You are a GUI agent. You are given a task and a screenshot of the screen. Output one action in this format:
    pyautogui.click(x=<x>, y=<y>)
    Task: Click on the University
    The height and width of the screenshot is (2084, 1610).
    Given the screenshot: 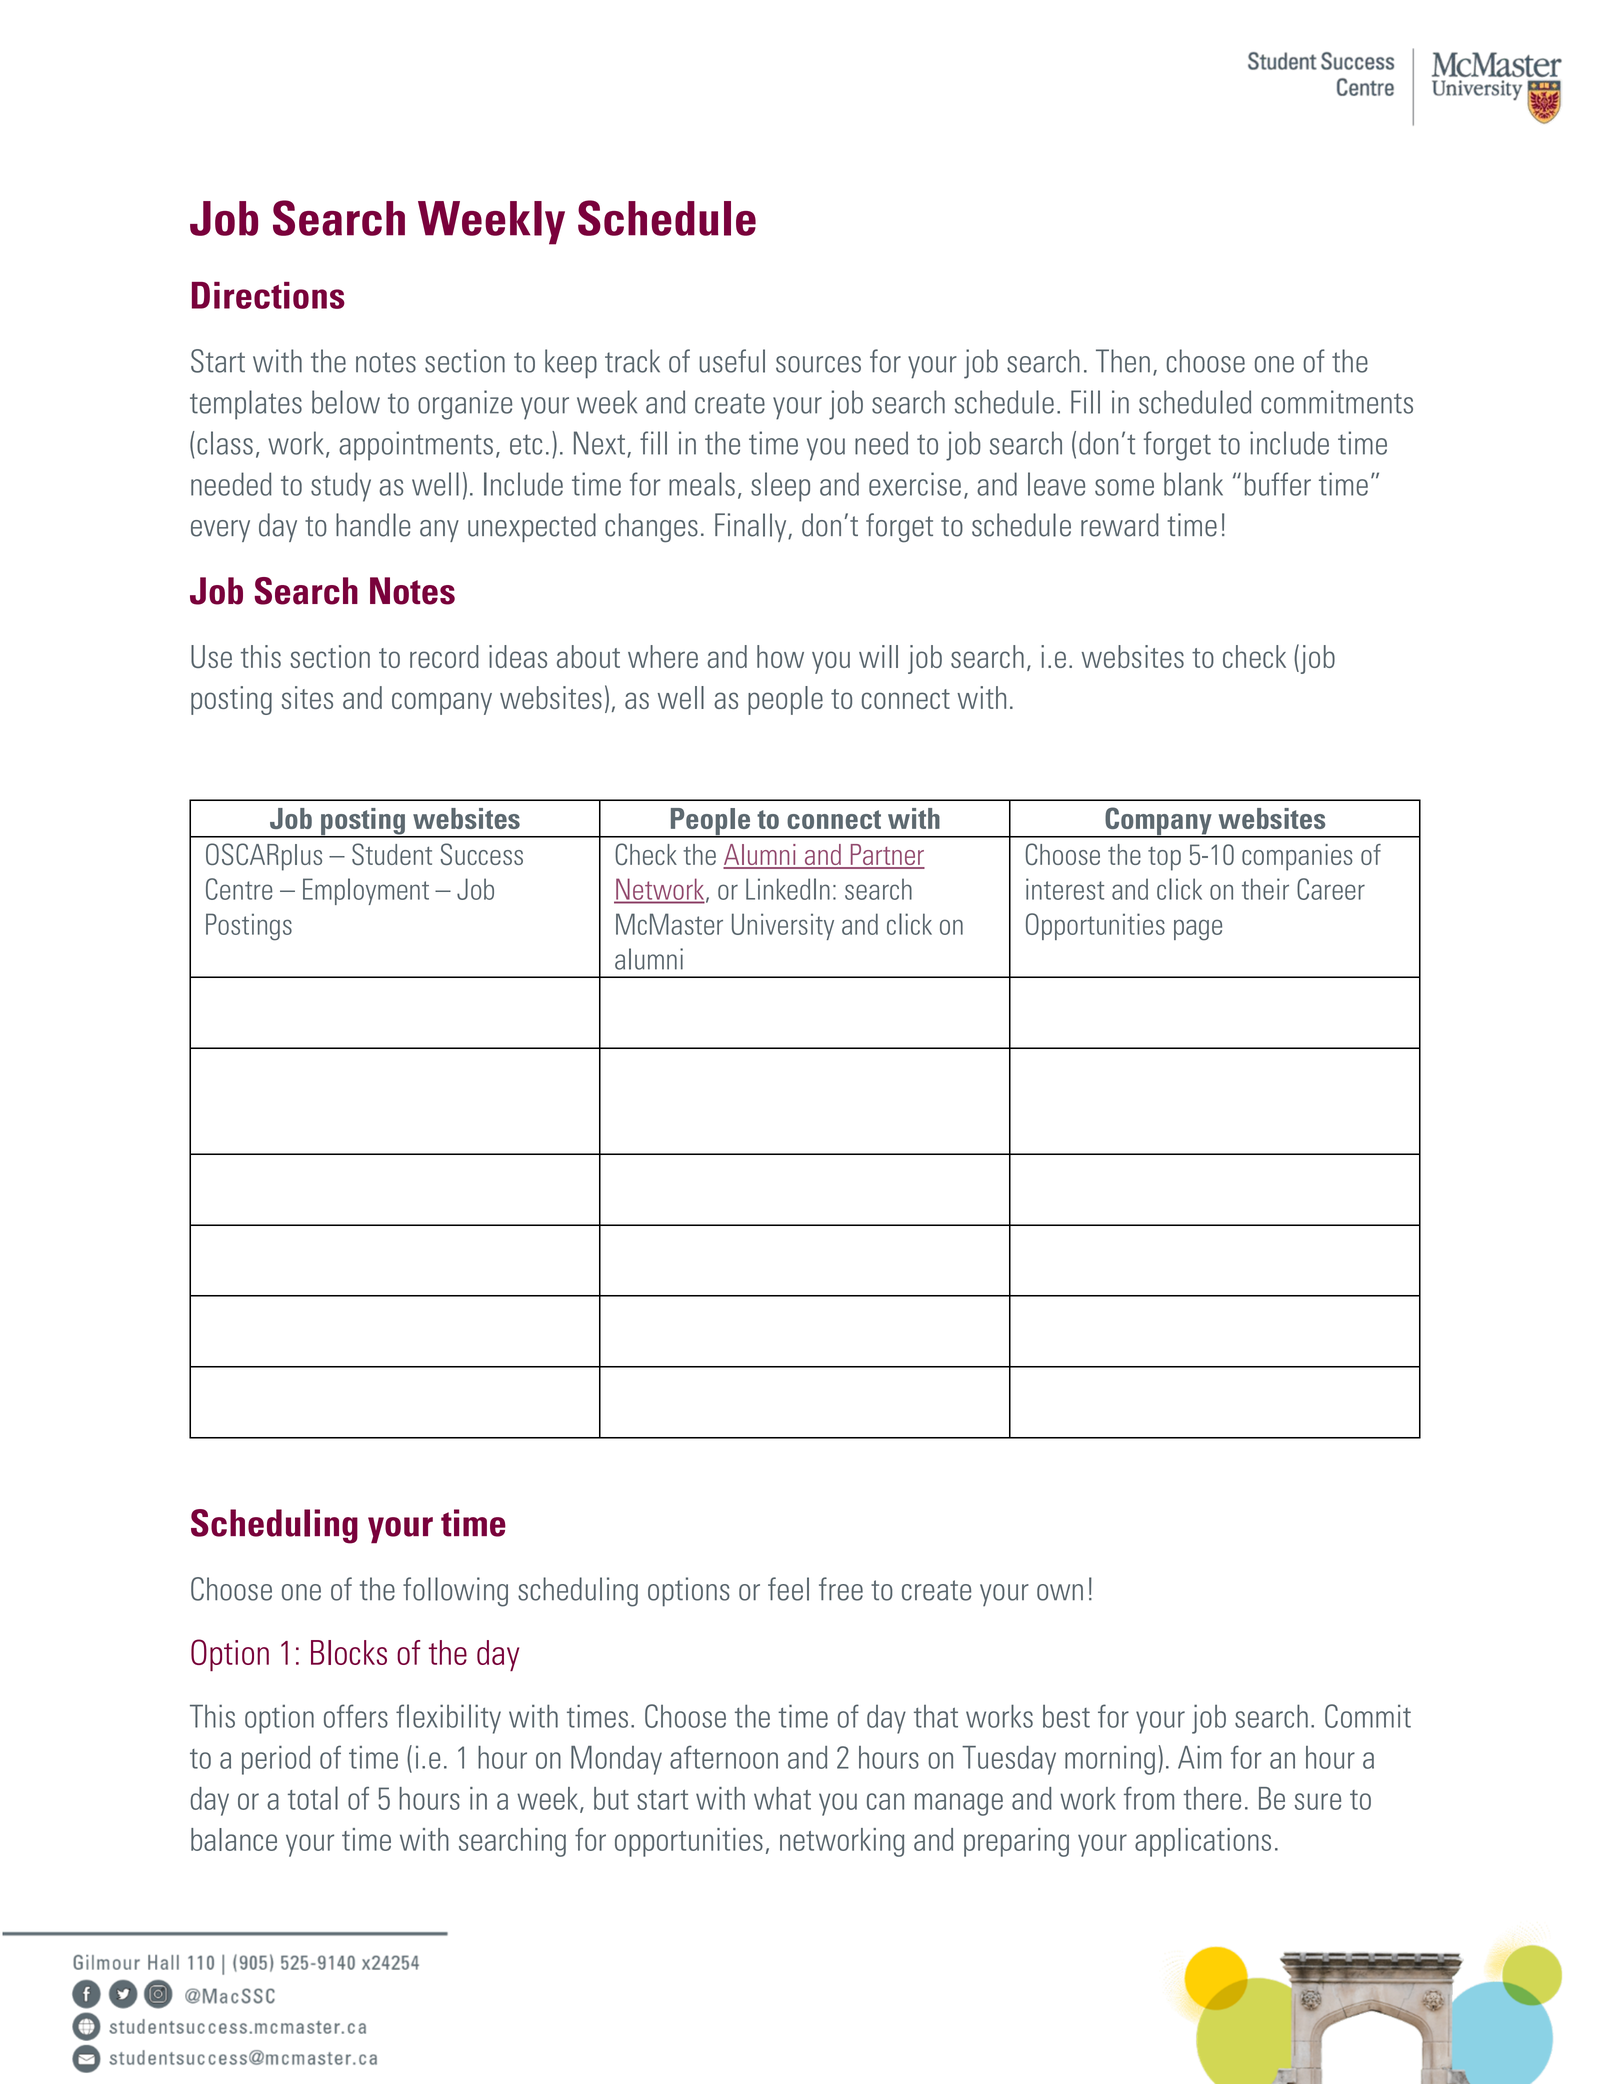 What is the action you would take?
    pyautogui.click(x=783, y=926)
